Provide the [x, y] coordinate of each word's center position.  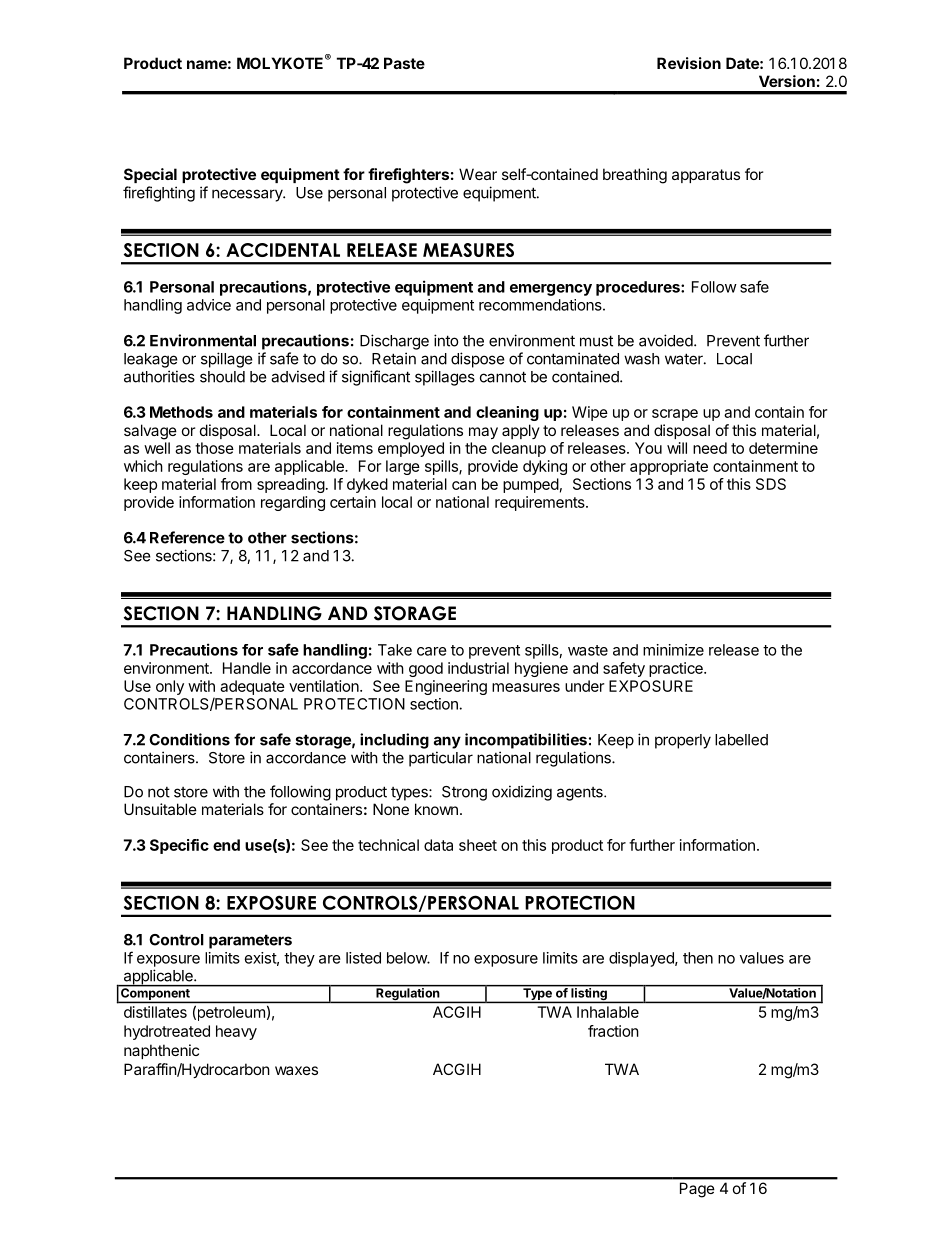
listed [363, 958]
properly [683, 741]
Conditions [189, 739]
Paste [404, 63]
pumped [531, 485]
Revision [689, 63]
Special [150, 175]
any [447, 742]
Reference [187, 537]
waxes [296, 1070]
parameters [250, 941]
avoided [667, 340]
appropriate [669, 467]
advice [209, 305]
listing [589, 994]
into [446, 340]
